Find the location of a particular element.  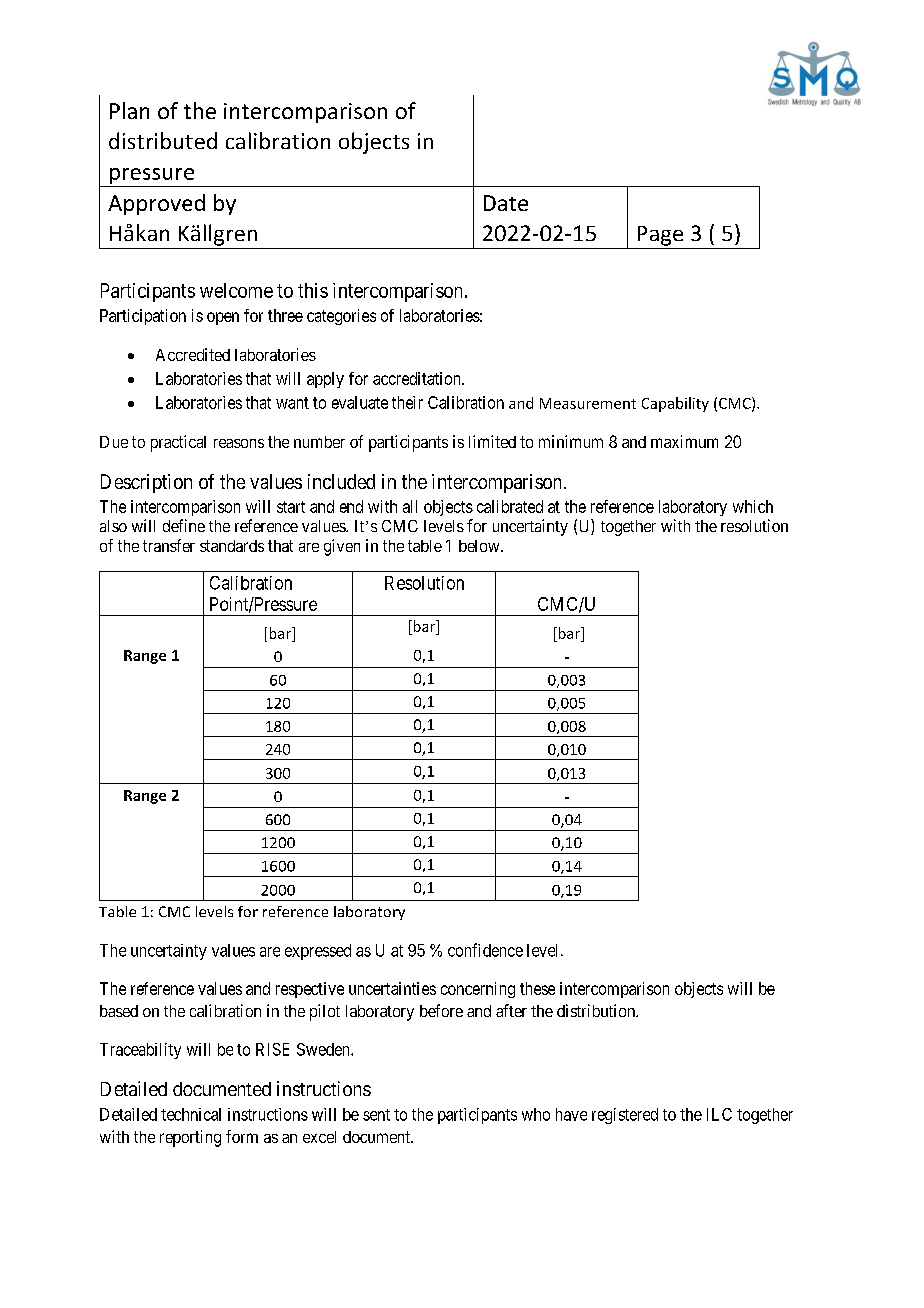

technical is located at coordinates (191, 1114).
